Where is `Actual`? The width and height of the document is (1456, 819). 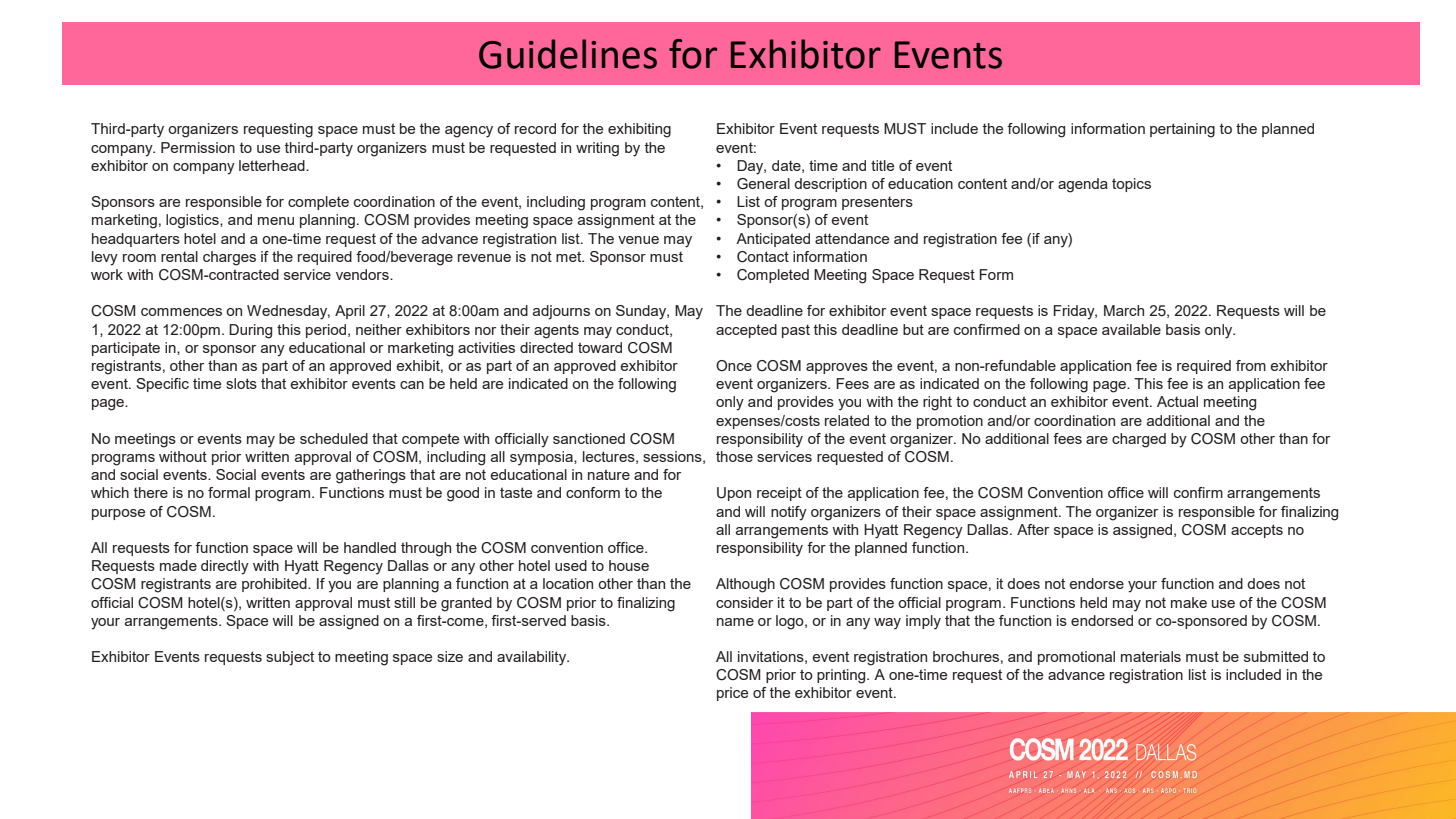 Actual is located at coordinates (1177, 401).
